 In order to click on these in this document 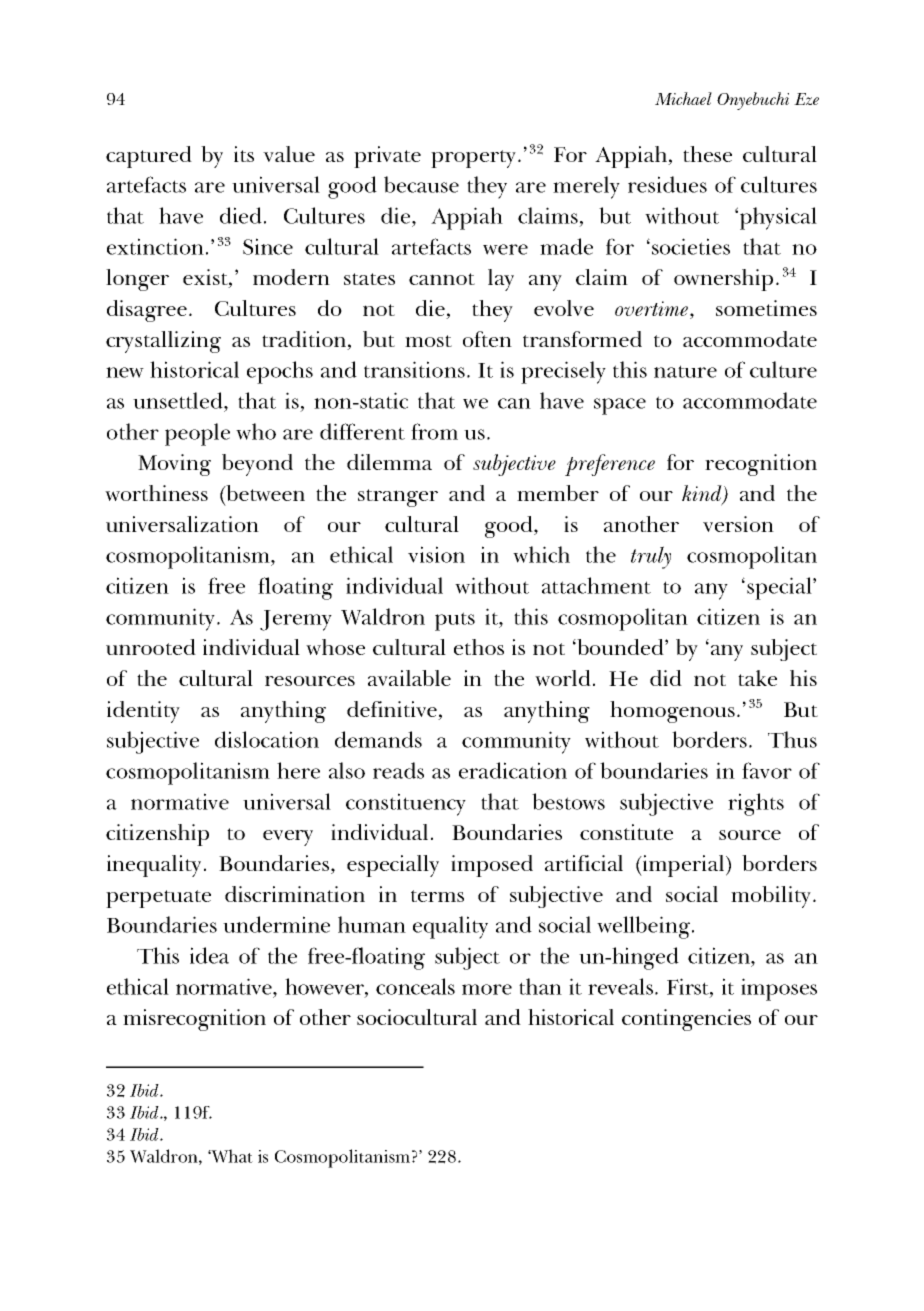, I will do `click(707, 154)`.
